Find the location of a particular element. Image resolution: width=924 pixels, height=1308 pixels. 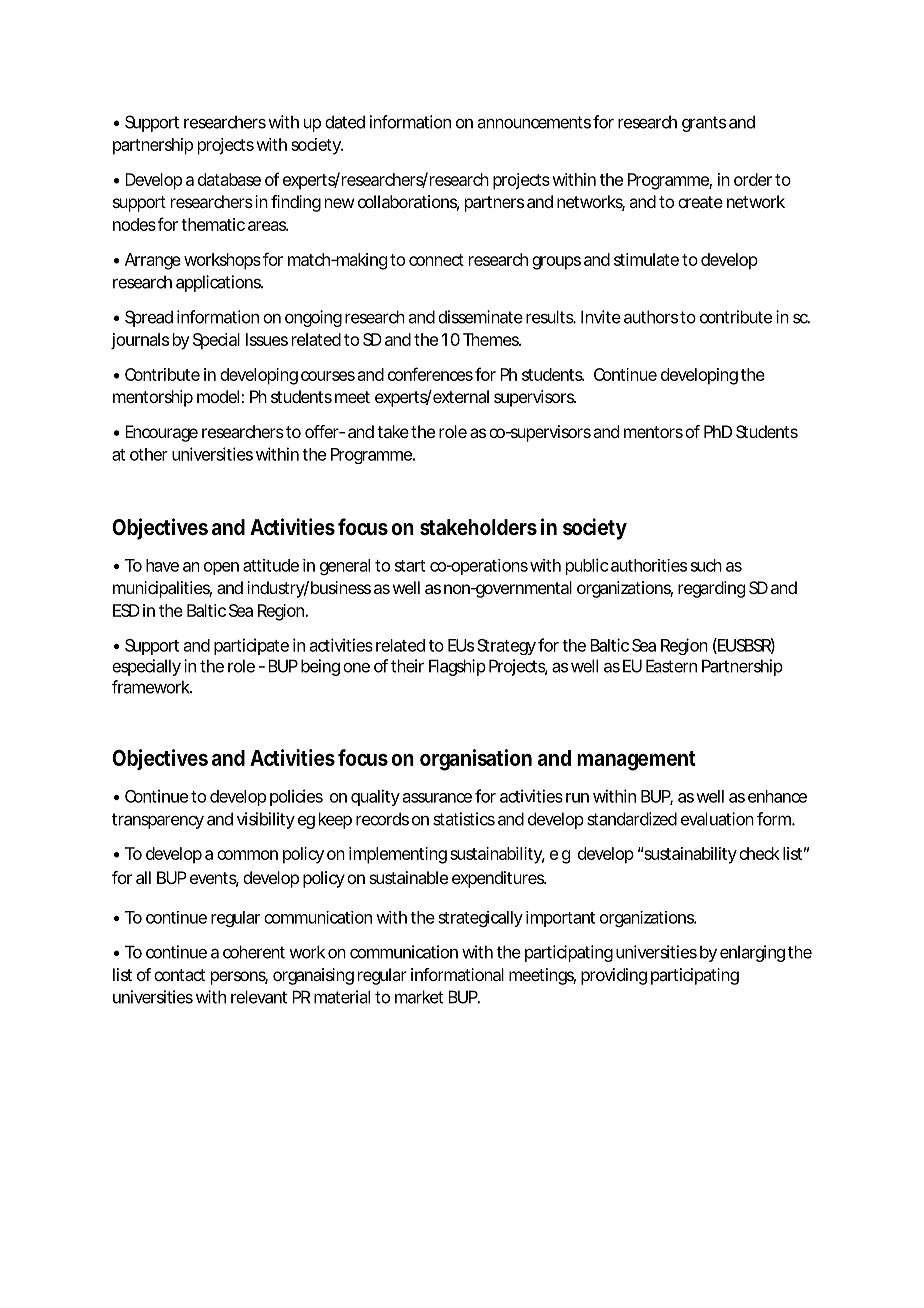

grants is located at coordinates (704, 124).
